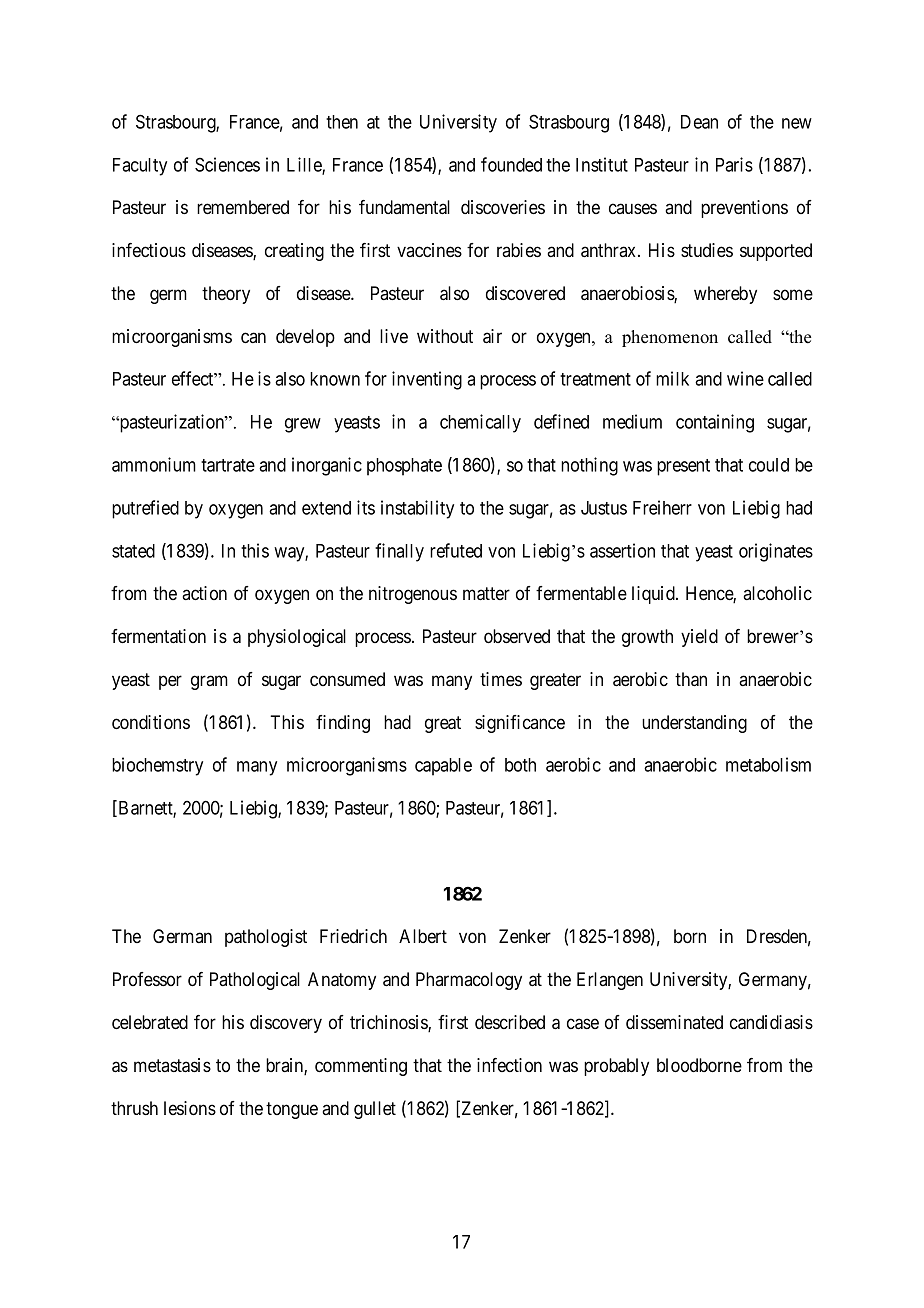  Describe the element at coordinates (768, 764) in the page. I see `metabolism` at that location.
